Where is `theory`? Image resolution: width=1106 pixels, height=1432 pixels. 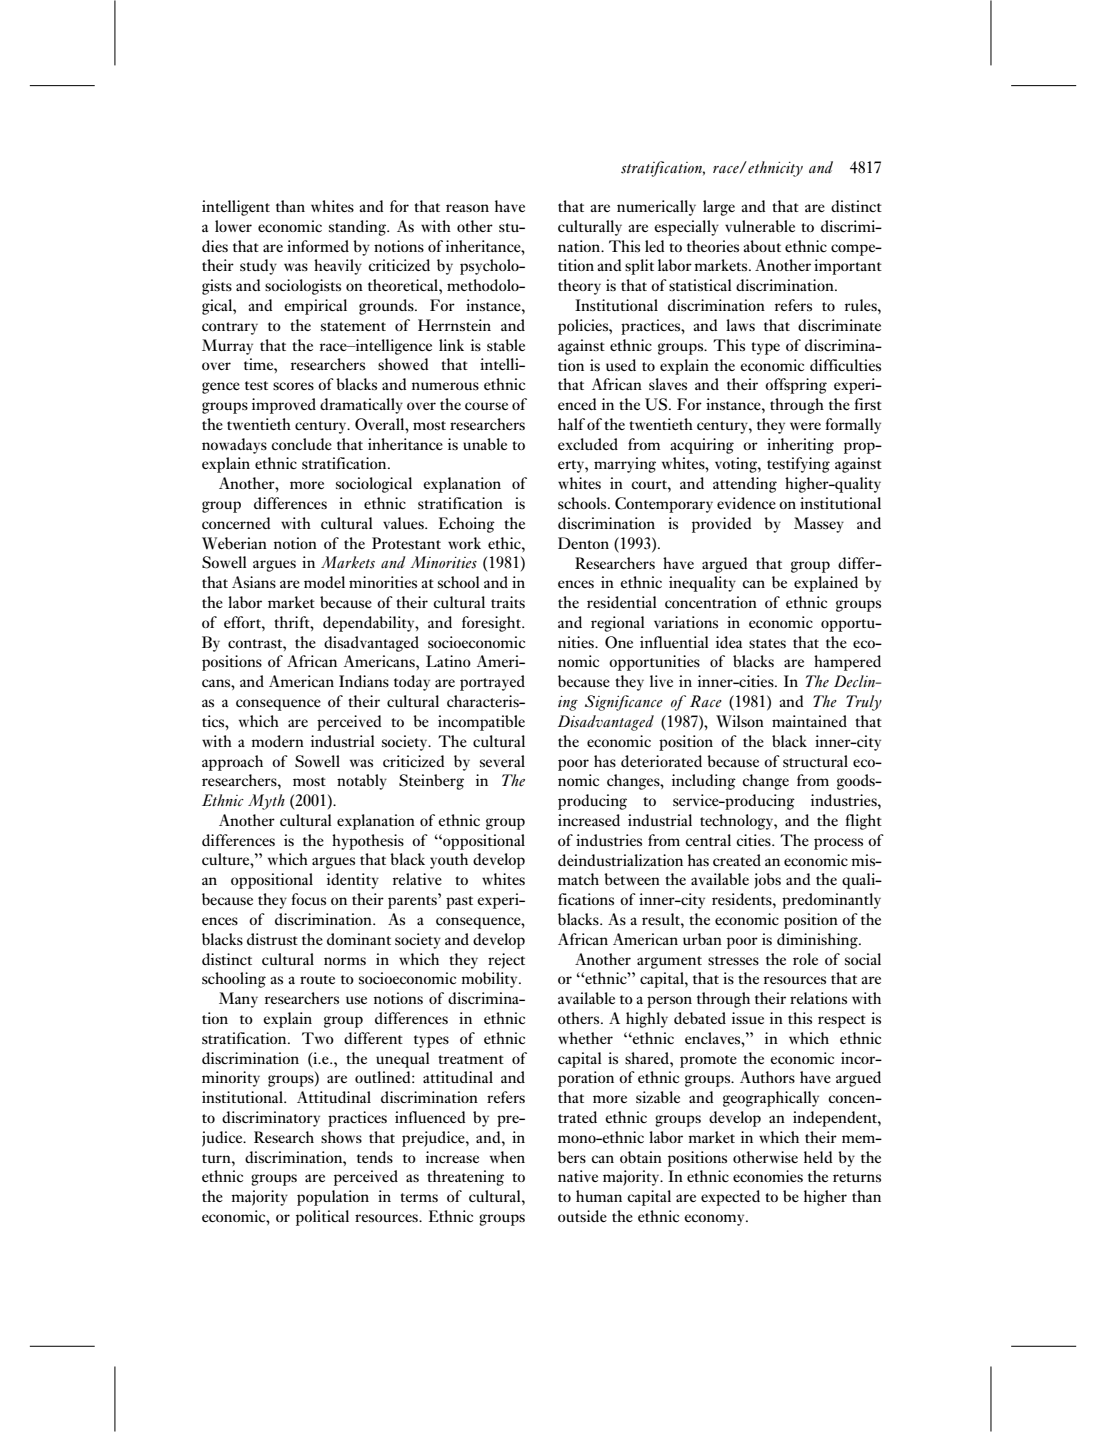
theory is located at coordinates (579, 287).
